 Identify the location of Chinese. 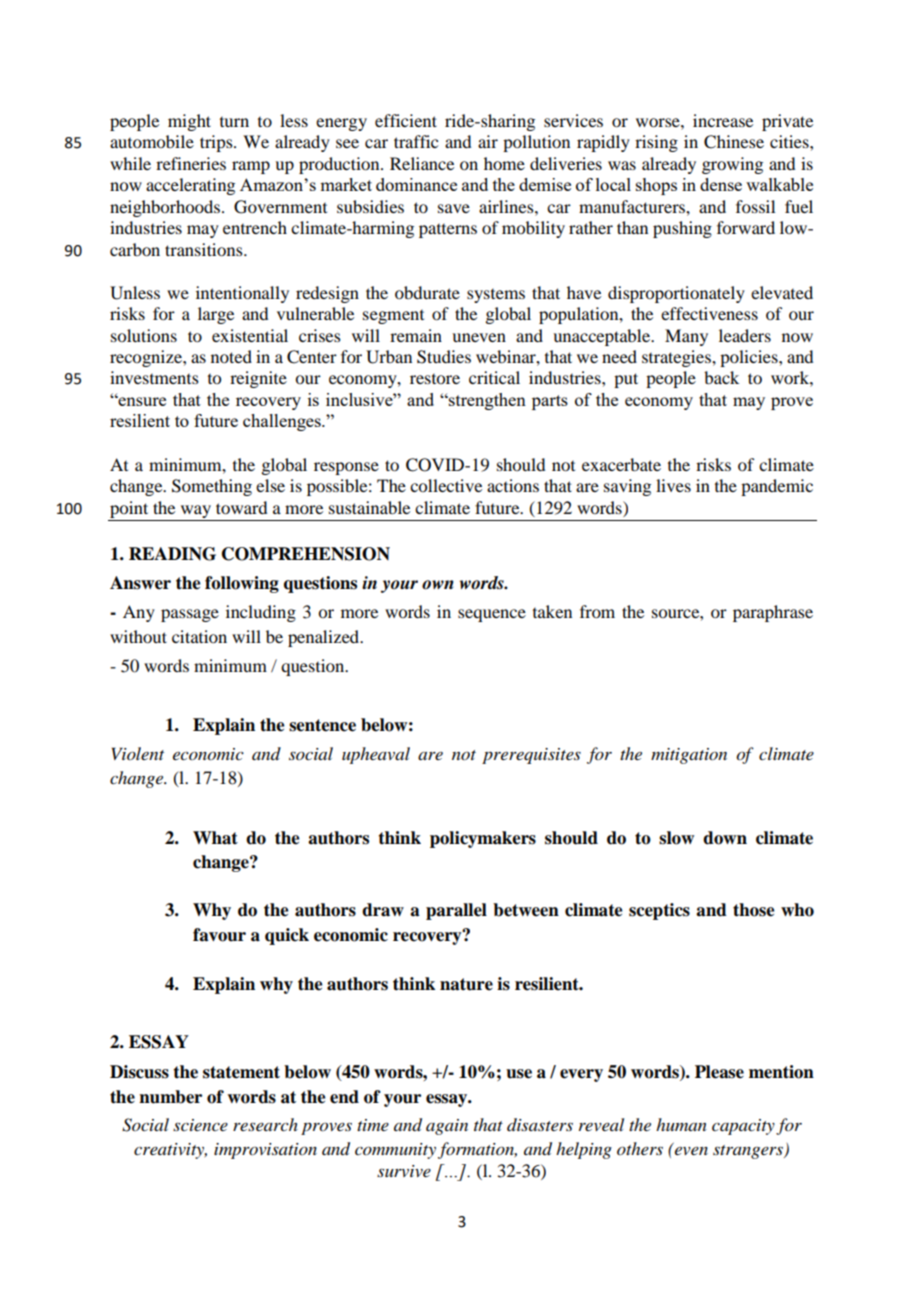
(734, 142).
